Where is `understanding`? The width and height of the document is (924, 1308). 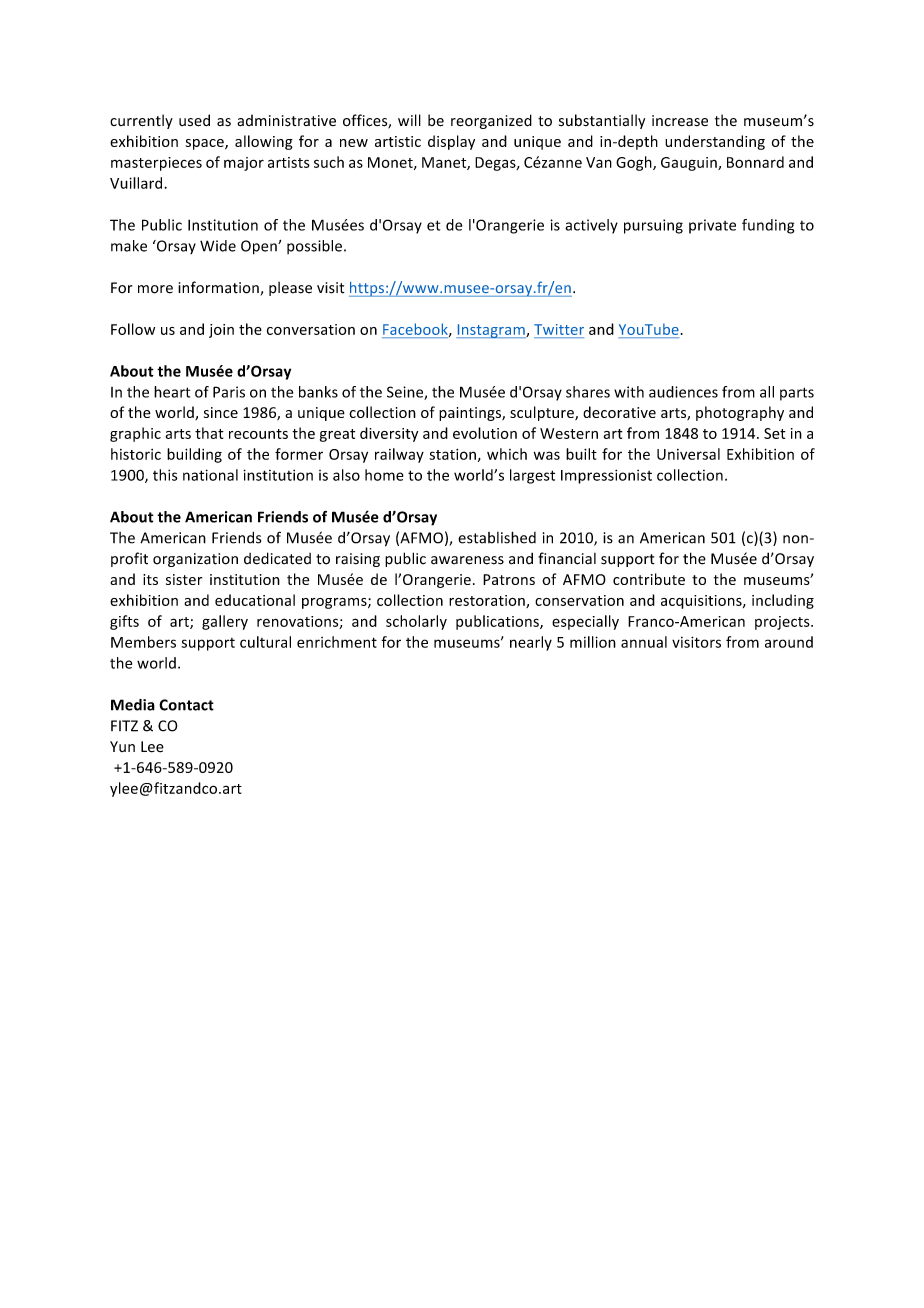 understanding is located at coordinates (715, 142).
